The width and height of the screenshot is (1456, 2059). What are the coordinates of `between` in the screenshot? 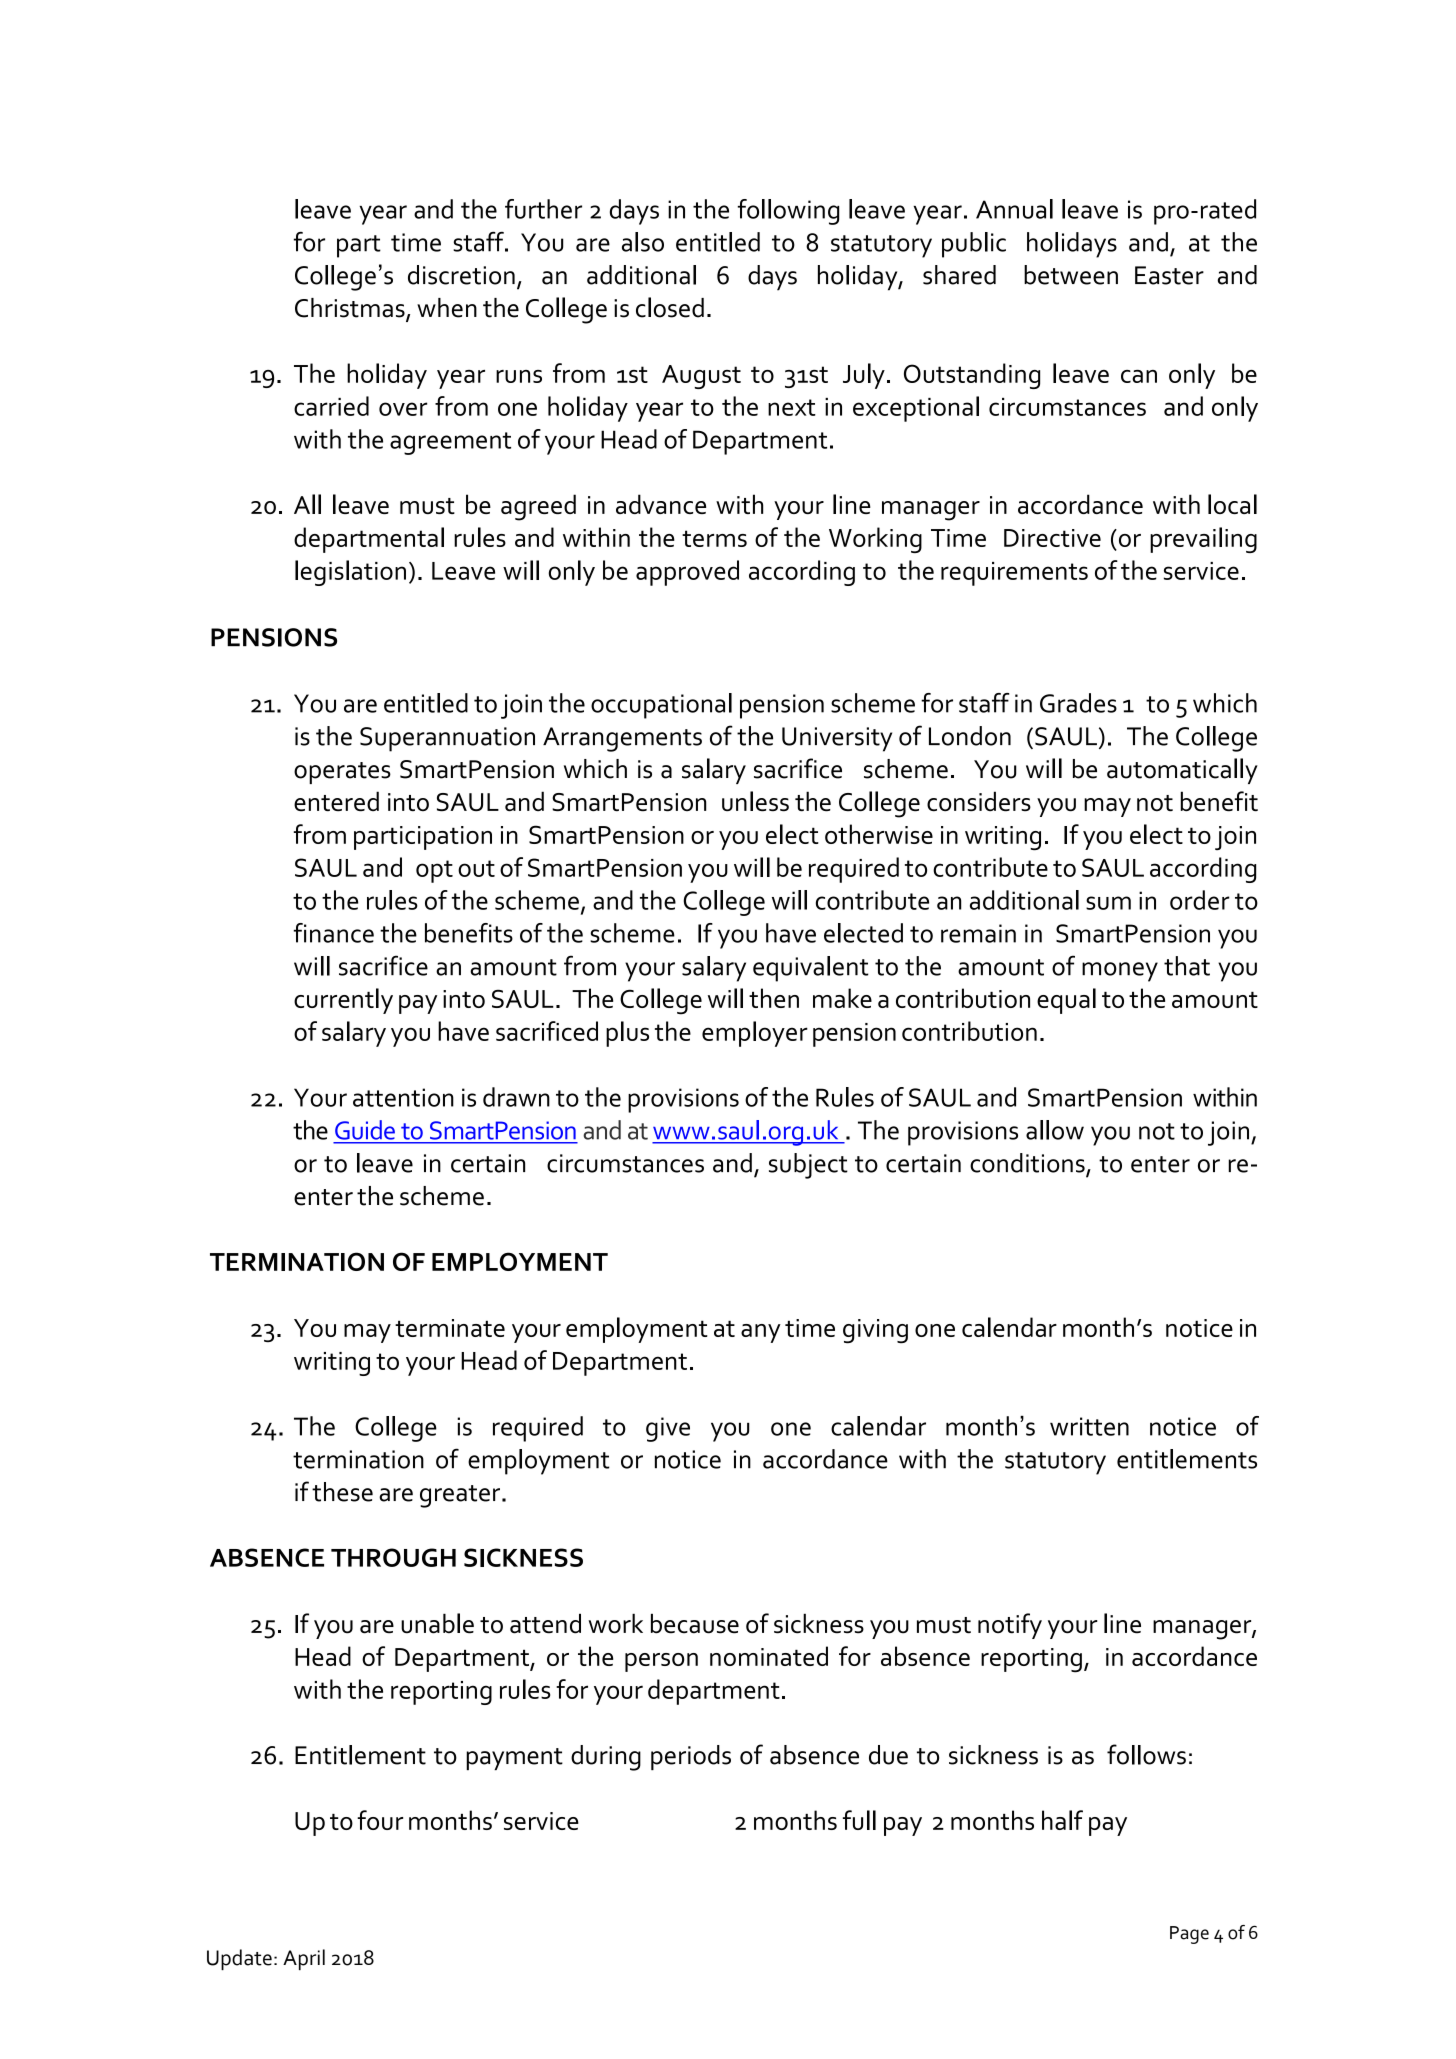 It's located at (1071, 275).
